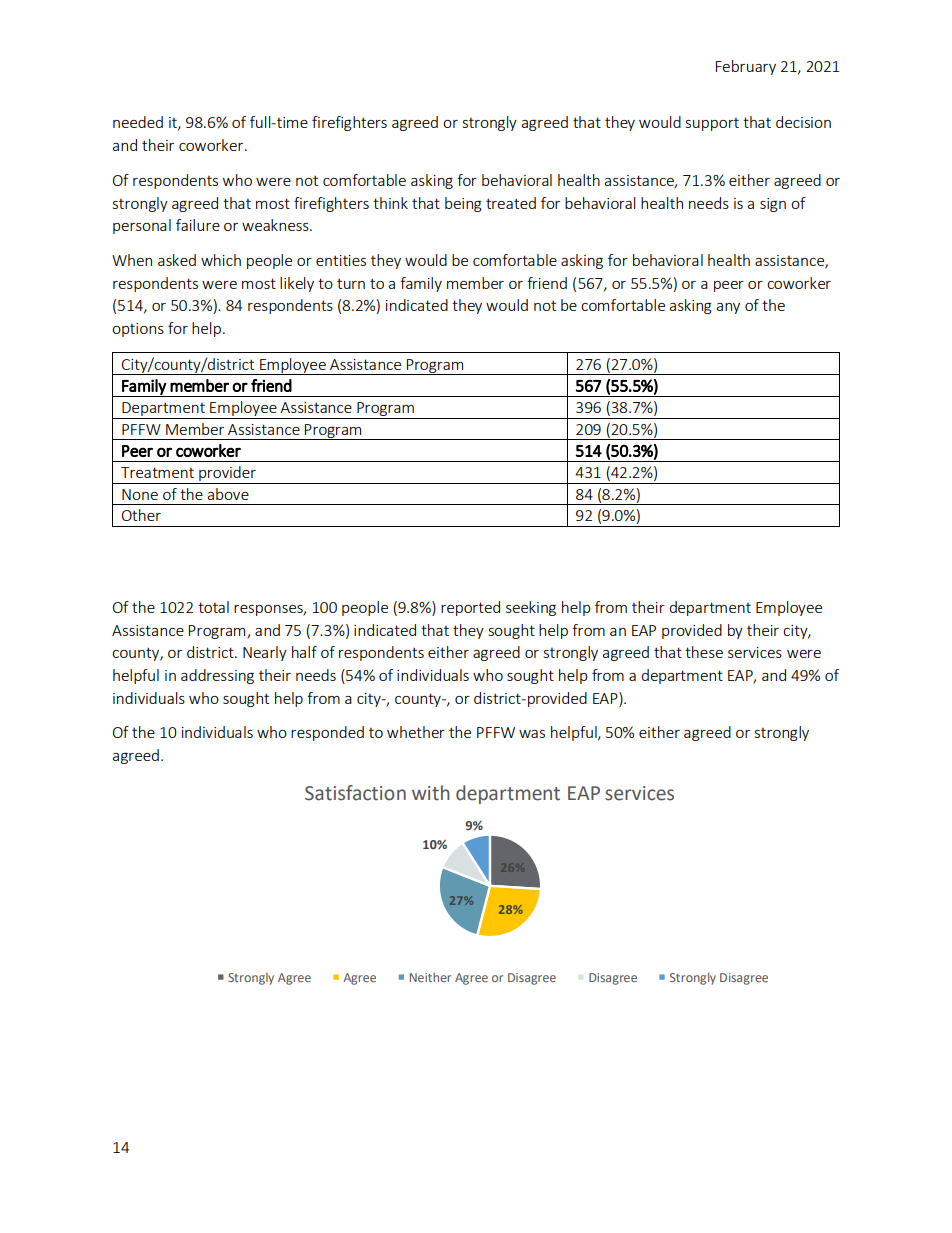 The image size is (952, 1233). Describe the element at coordinates (746, 67) in the screenshot. I see `February` at that location.
